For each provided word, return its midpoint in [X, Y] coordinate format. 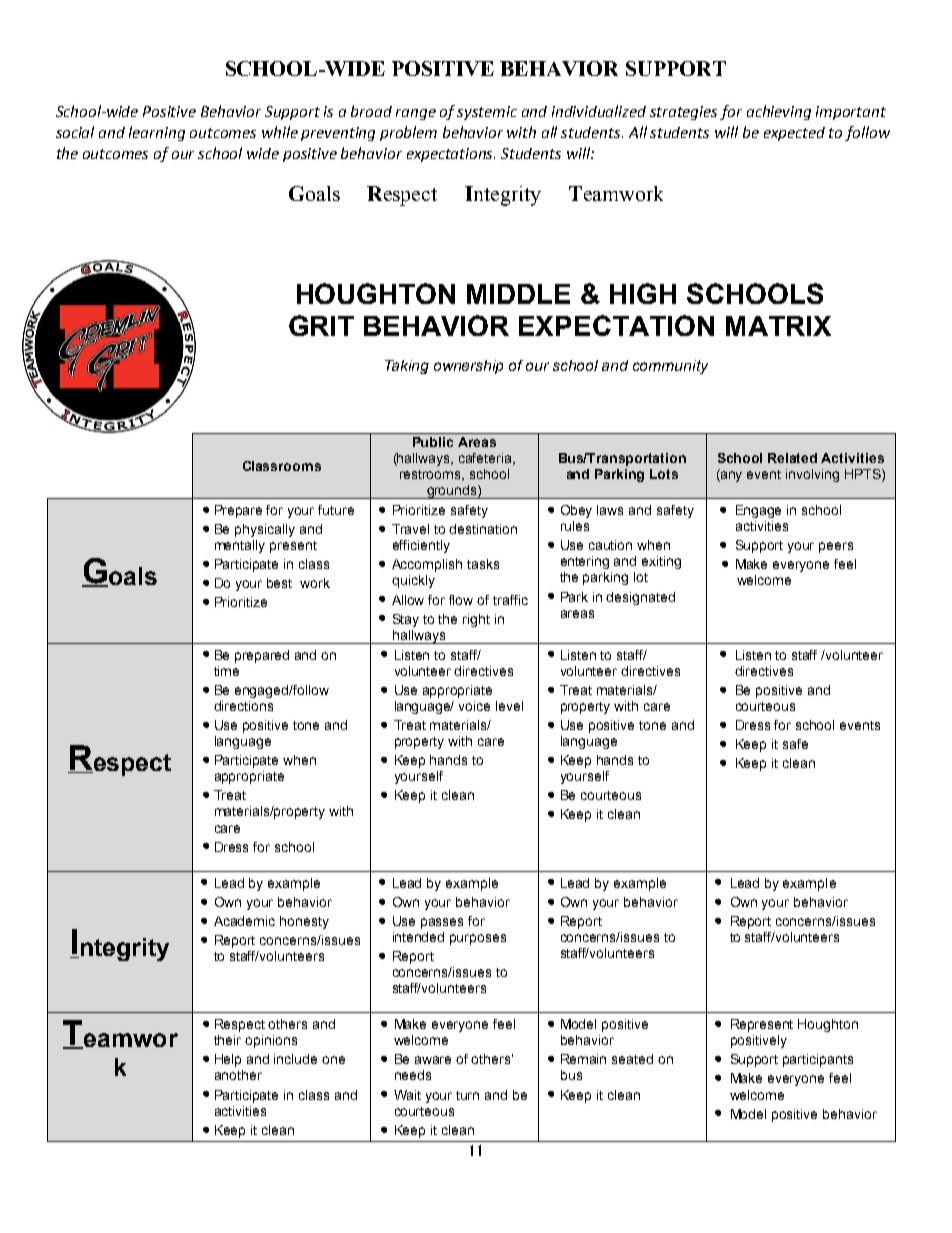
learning [157, 133]
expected [794, 134]
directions [243, 706]
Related [792, 458]
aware [433, 1060]
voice [474, 706]
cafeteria [486, 459]
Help [228, 1060]
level [509, 706]
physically [265, 530]
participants [818, 1060]
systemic [487, 113]
